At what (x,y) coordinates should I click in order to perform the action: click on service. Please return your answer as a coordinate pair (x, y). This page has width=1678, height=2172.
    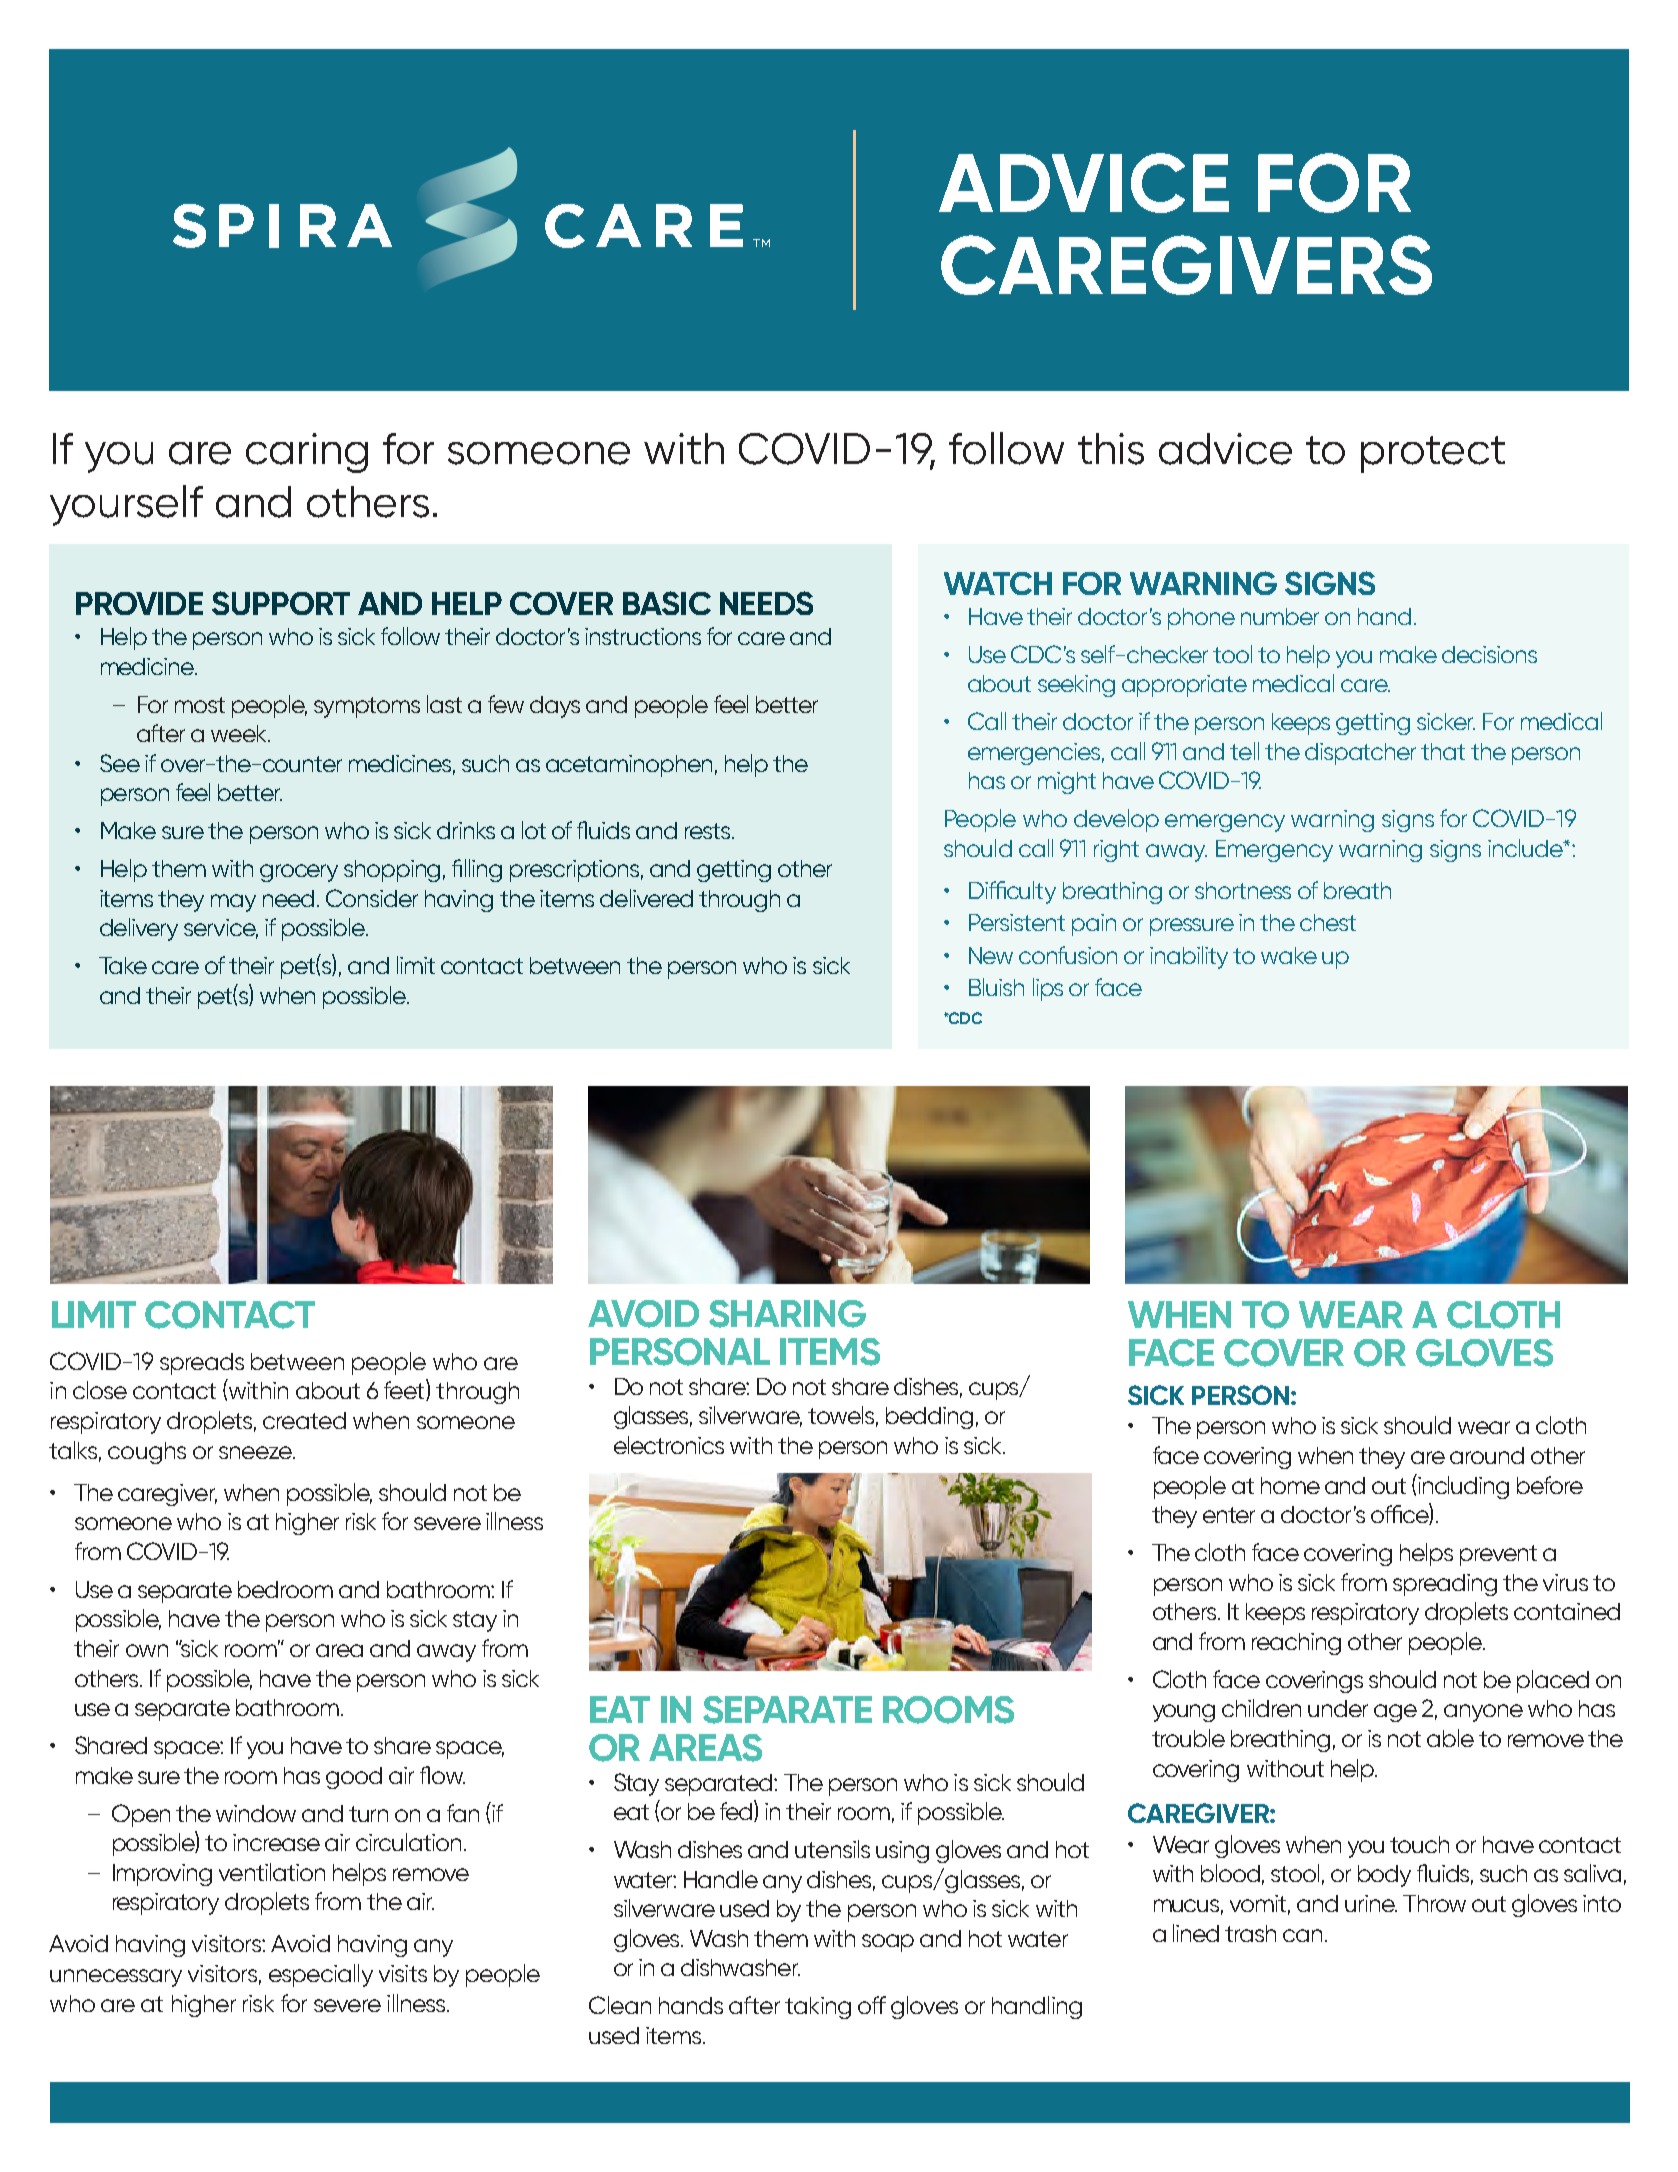
    Looking at the image, I should click on (221, 929).
